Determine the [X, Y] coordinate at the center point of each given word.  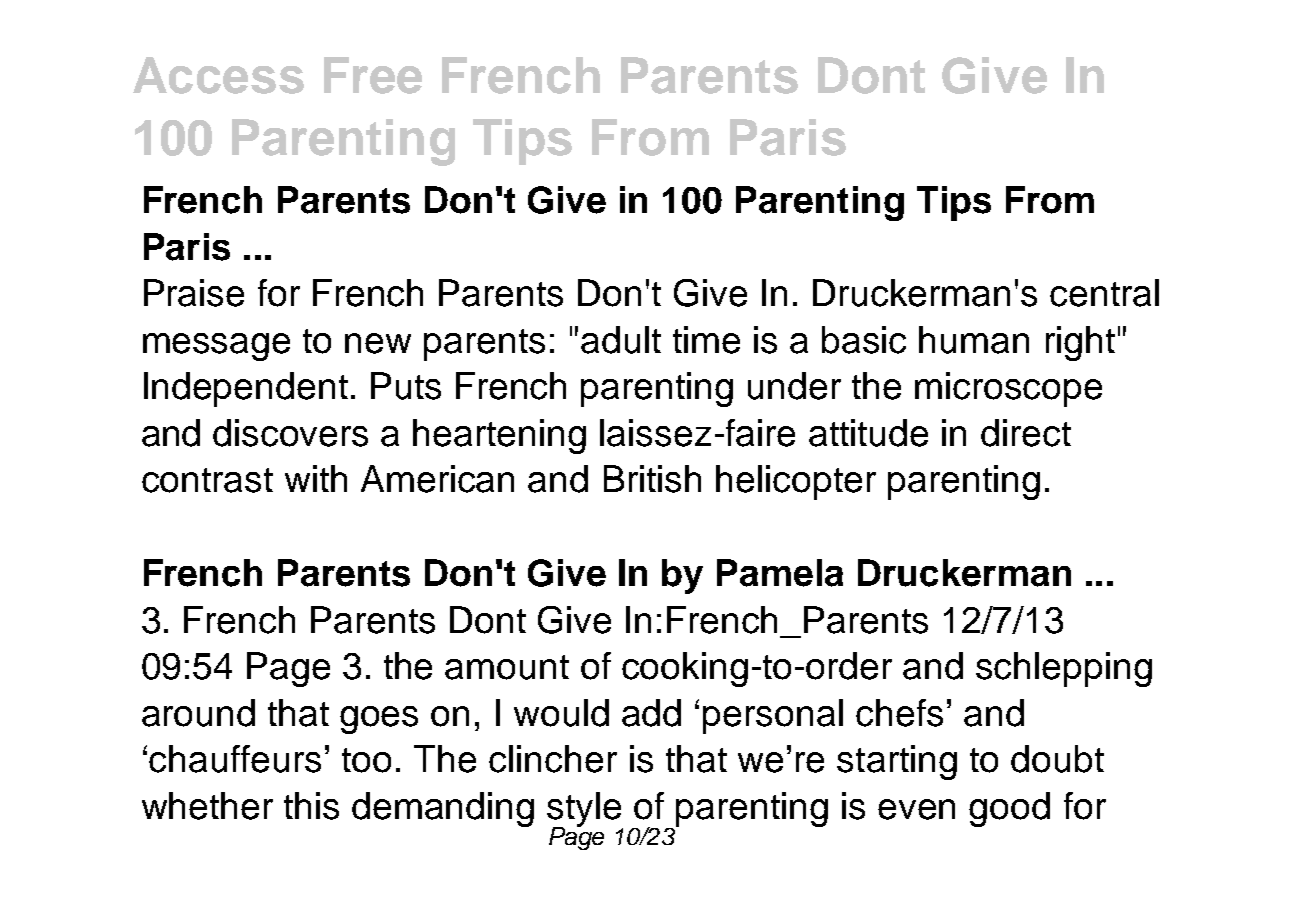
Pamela [780, 573]
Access [218, 75]
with [316, 478]
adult [621, 340]
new [378, 343]
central [1104, 293]
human [974, 340]
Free [373, 75]
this [311, 806]
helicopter [796, 482]
